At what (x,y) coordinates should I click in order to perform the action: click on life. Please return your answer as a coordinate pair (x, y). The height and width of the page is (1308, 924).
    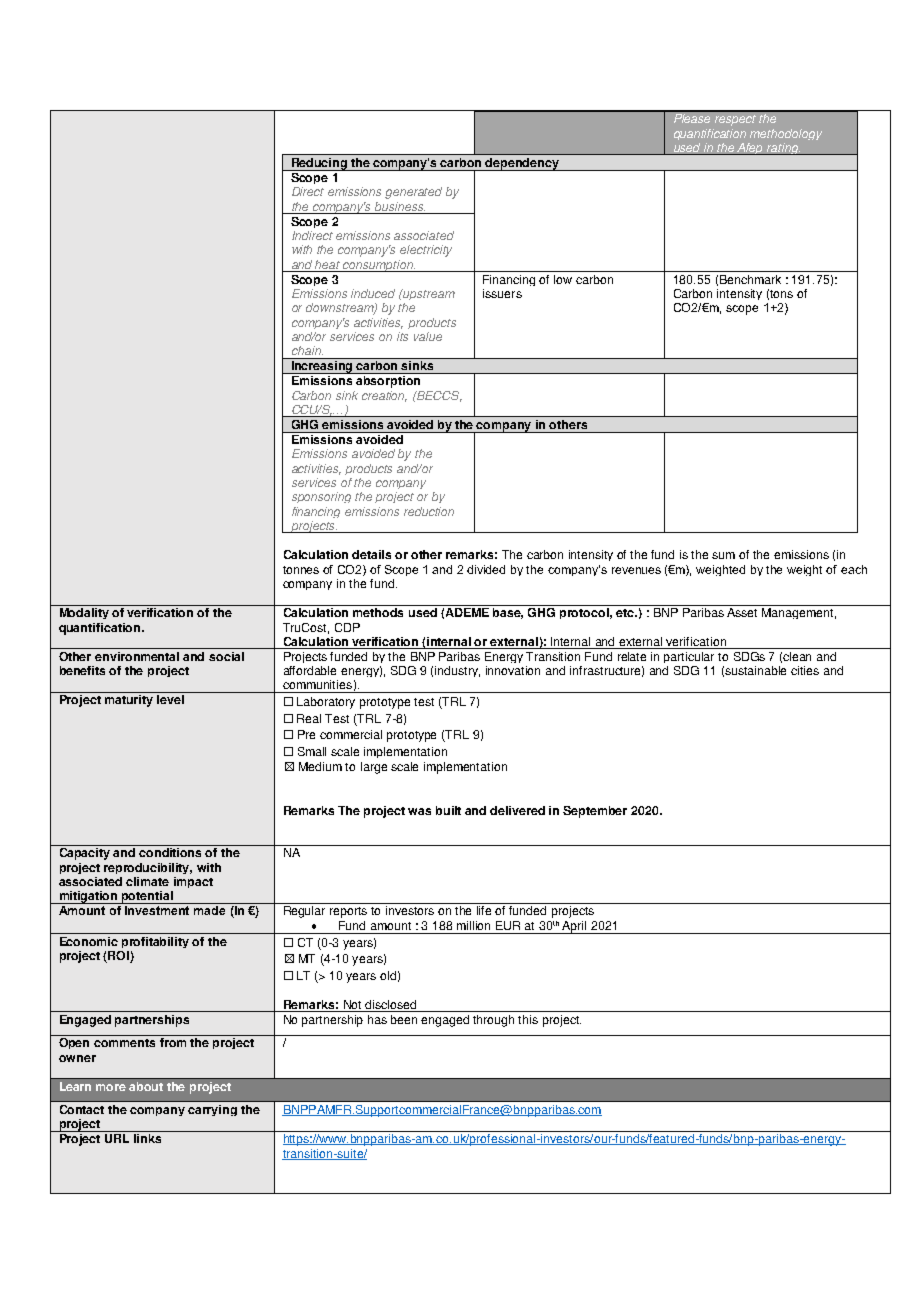
    Looking at the image, I should click on (484, 910).
